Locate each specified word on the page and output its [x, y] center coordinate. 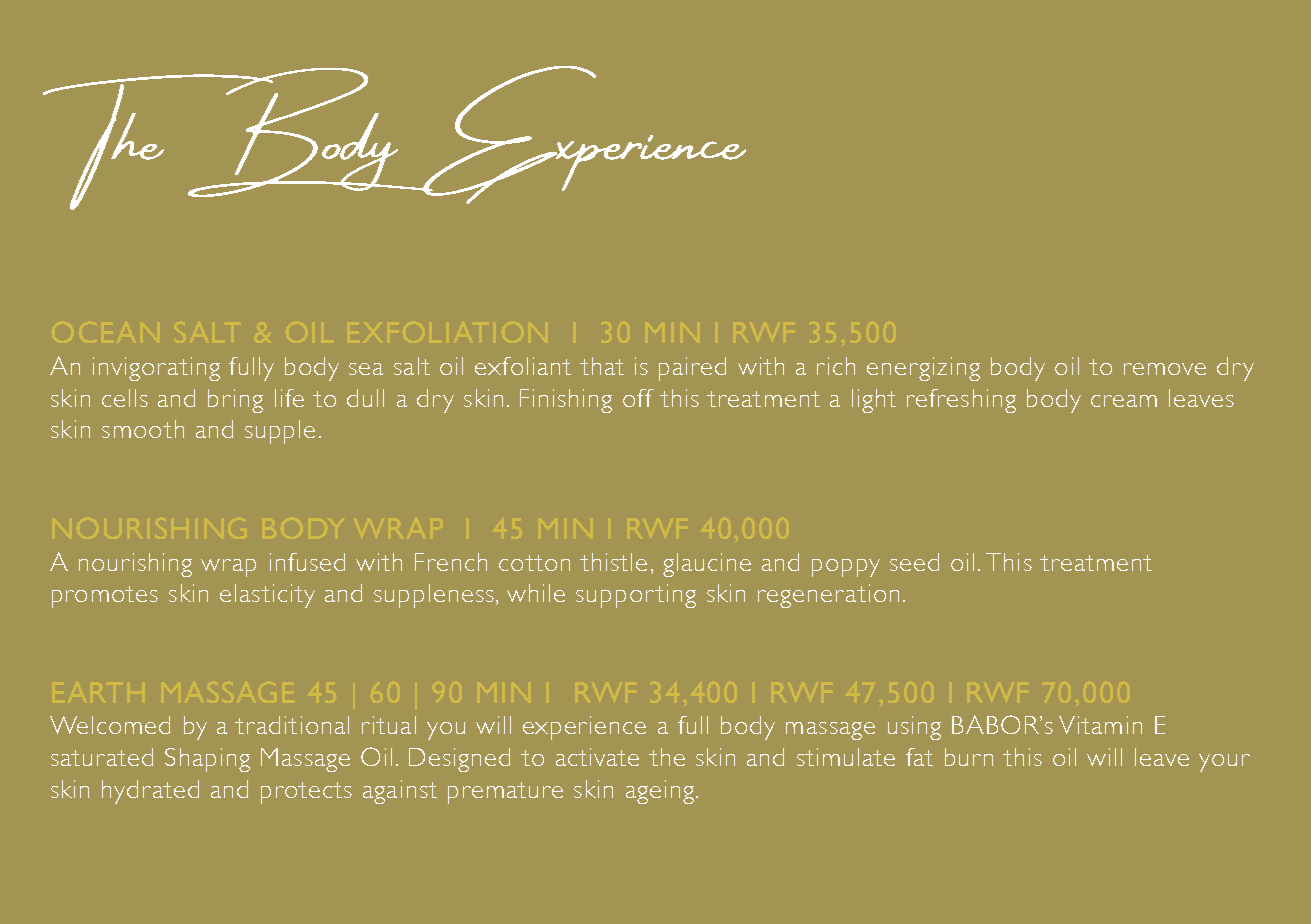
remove [1165, 369]
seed [914, 562]
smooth [143, 429]
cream [1124, 401]
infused [307, 562]
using [914, 728]
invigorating [156, 369]
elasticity [267, 596]
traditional [292, 725]
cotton [534, 563]
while [536, 593]
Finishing [566, 401]
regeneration [828, 596]
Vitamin [1100, 725]
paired [692, 369]
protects [306, 793]
